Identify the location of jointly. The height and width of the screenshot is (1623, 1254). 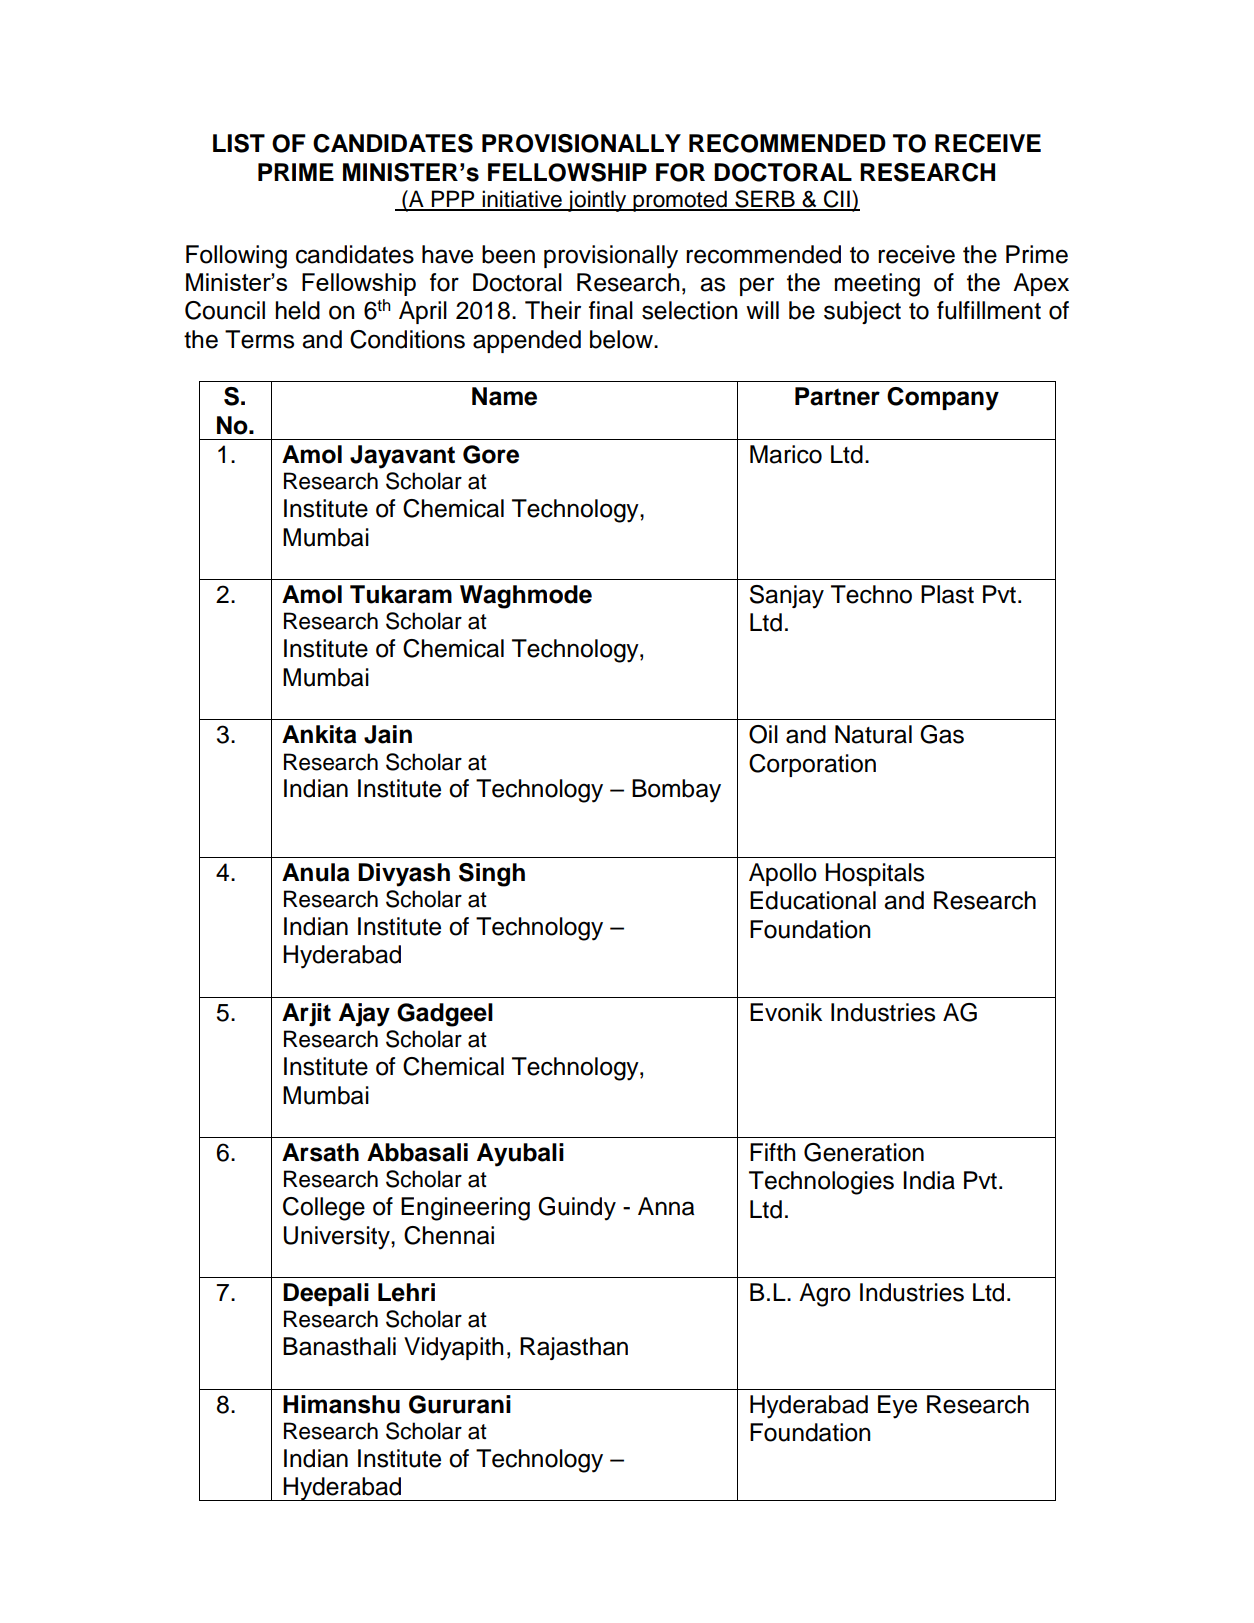
(597, 201).
